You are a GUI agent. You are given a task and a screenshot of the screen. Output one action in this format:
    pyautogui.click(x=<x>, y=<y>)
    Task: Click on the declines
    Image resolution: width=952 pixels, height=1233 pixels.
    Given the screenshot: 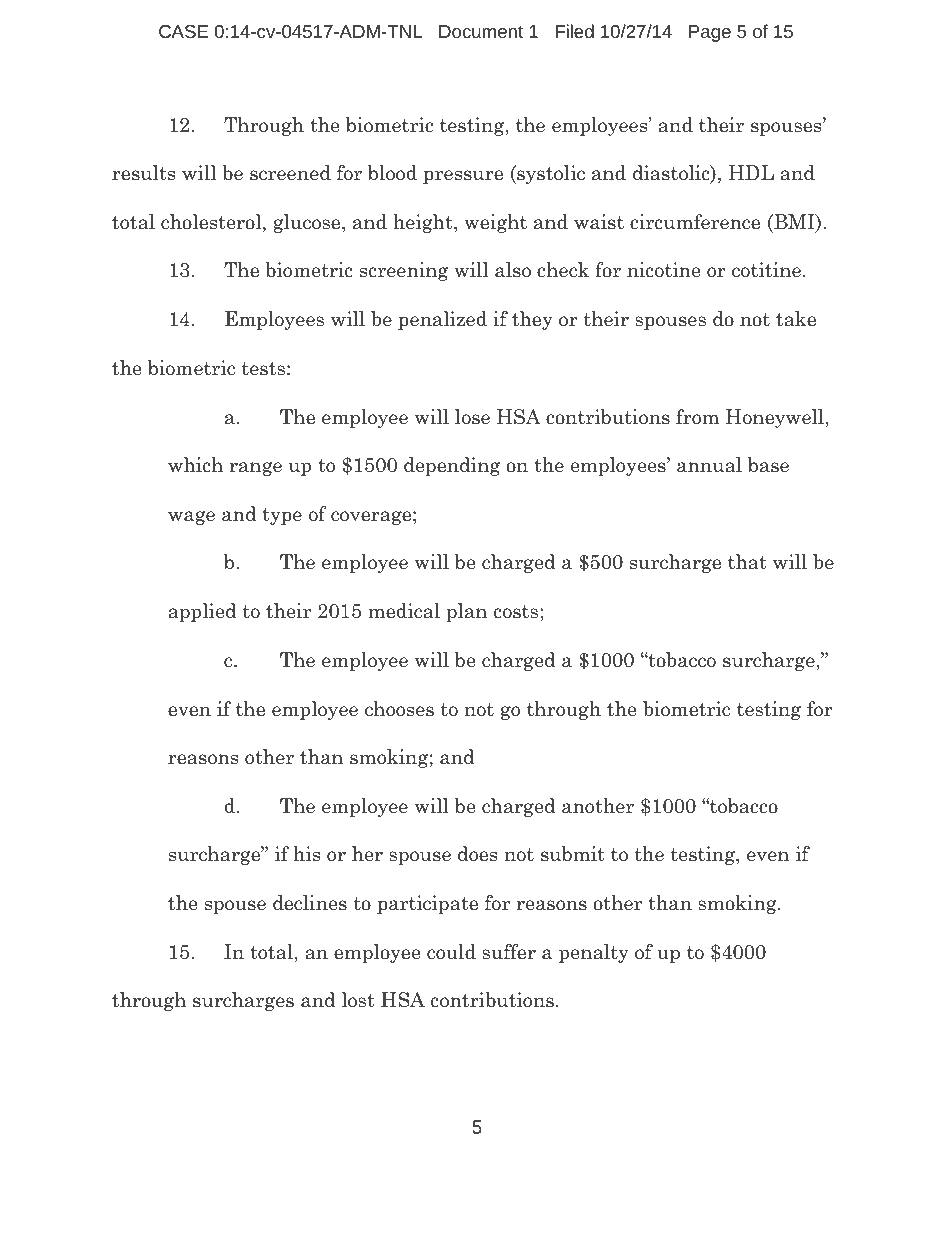 What is the action you would take?
    pyautogui.click(x=310, y=903)
